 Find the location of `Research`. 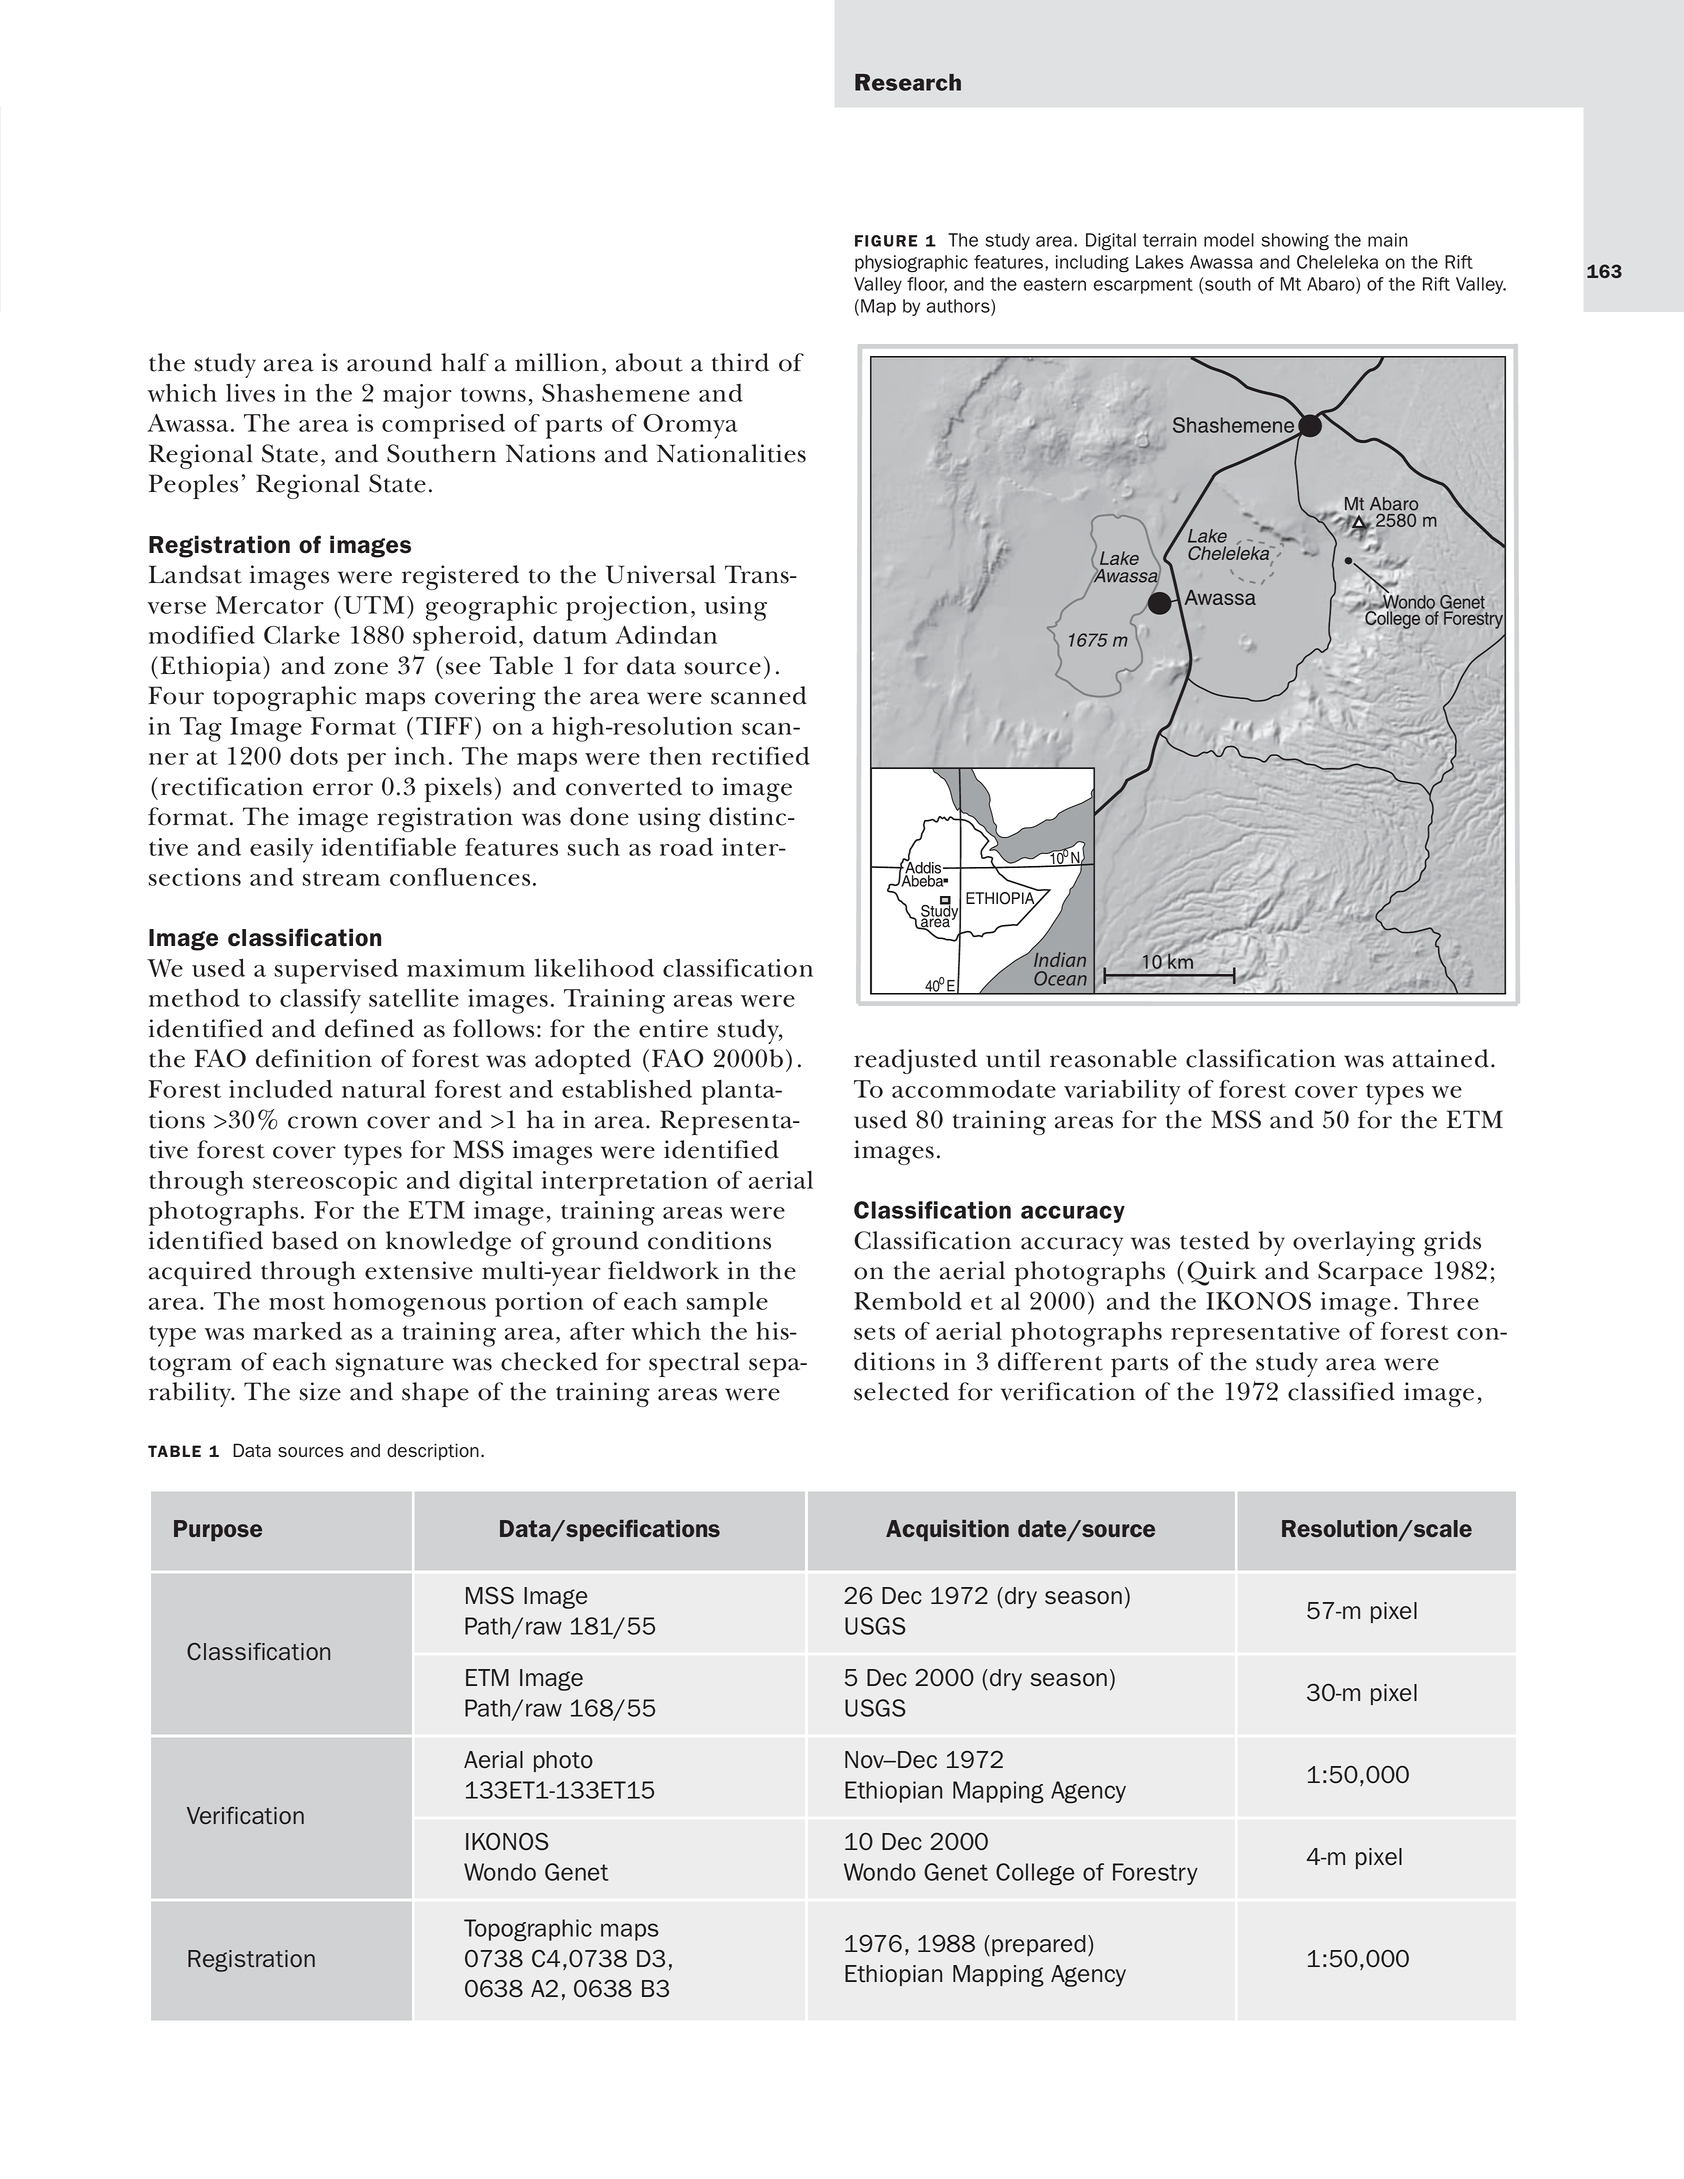

Research is located at coordinates (908, 82).
